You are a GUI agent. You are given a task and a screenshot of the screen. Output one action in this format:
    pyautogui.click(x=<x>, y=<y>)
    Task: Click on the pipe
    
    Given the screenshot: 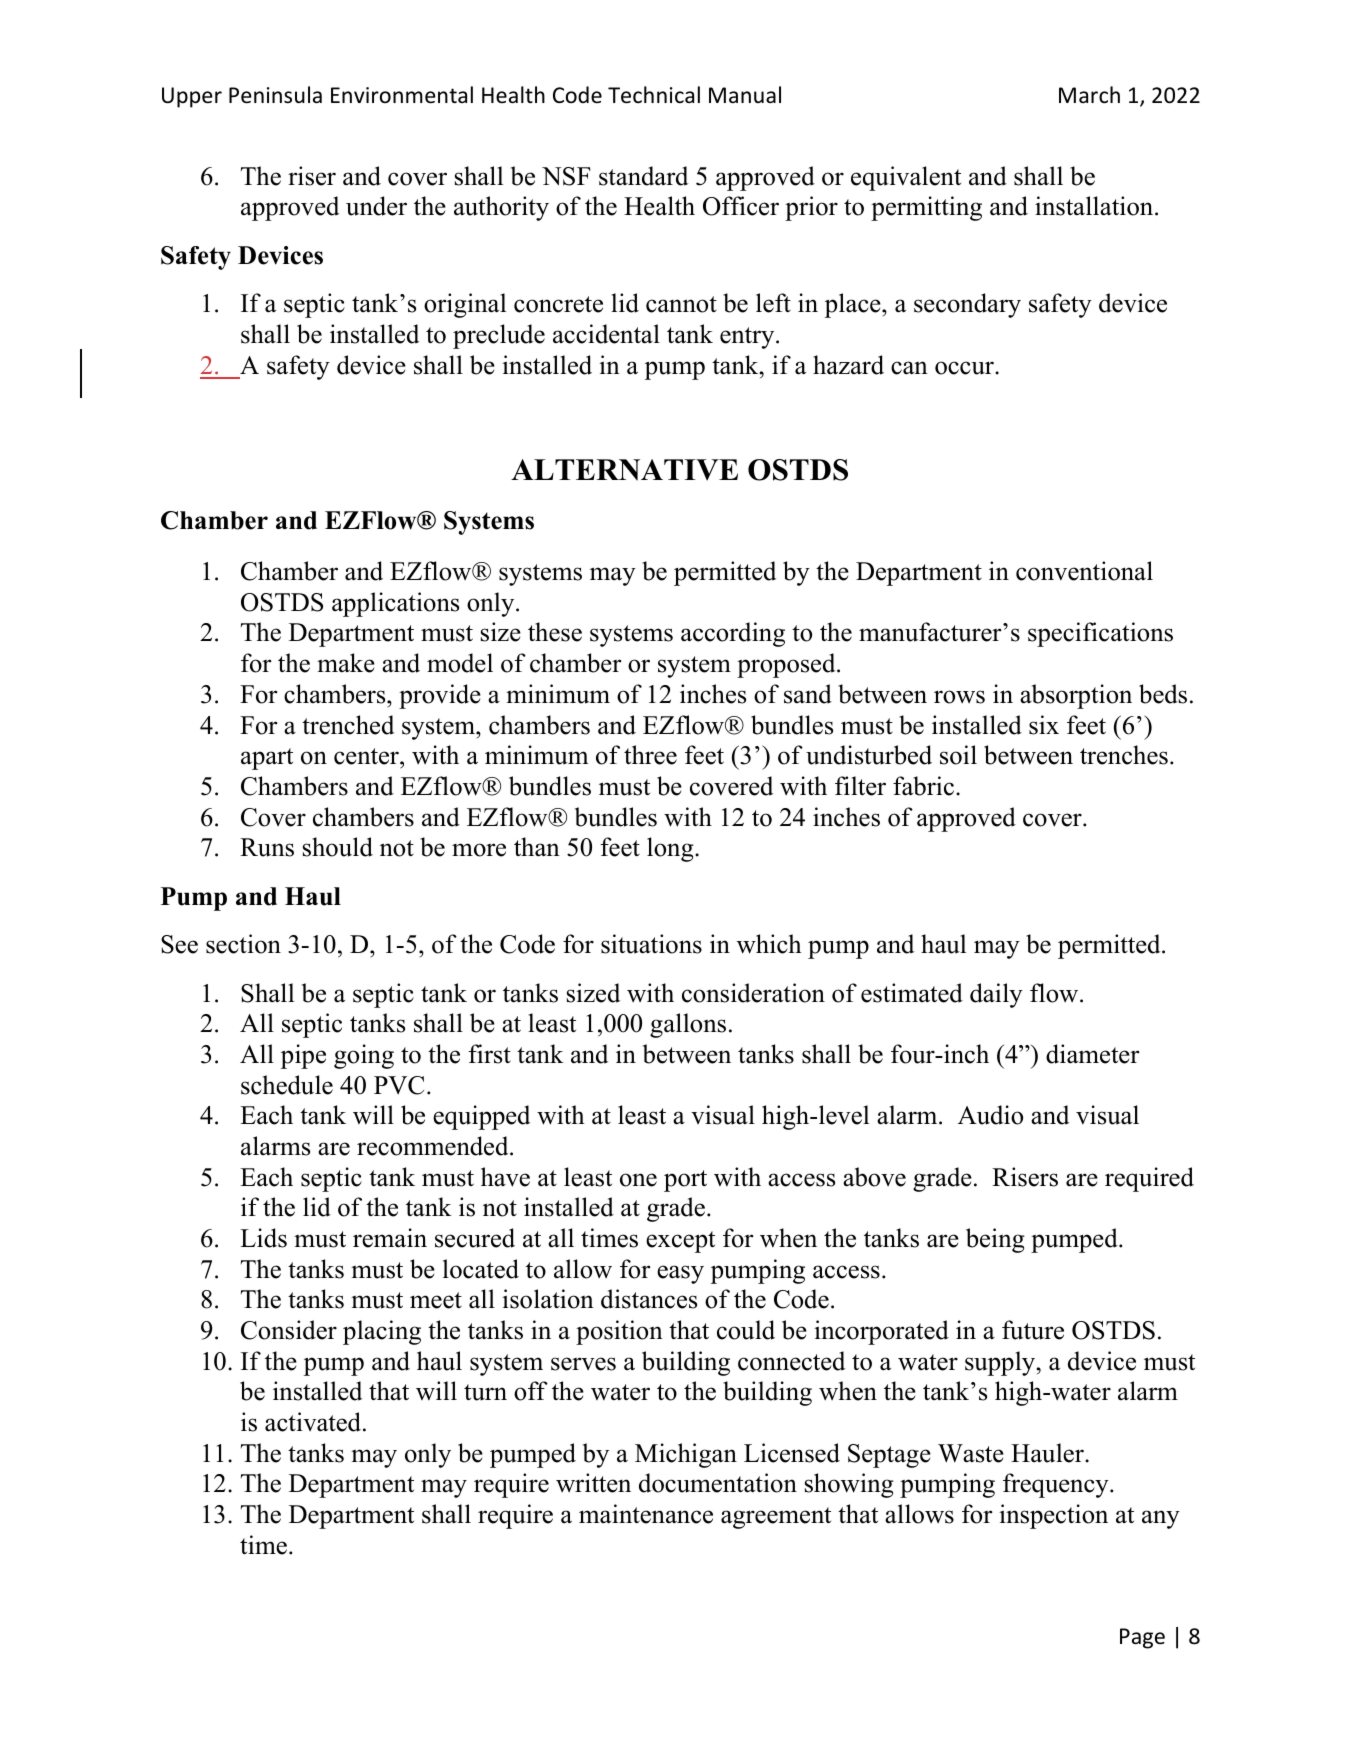 What is the action you would take?
    pyautogui.click(x=303, y=1056)
